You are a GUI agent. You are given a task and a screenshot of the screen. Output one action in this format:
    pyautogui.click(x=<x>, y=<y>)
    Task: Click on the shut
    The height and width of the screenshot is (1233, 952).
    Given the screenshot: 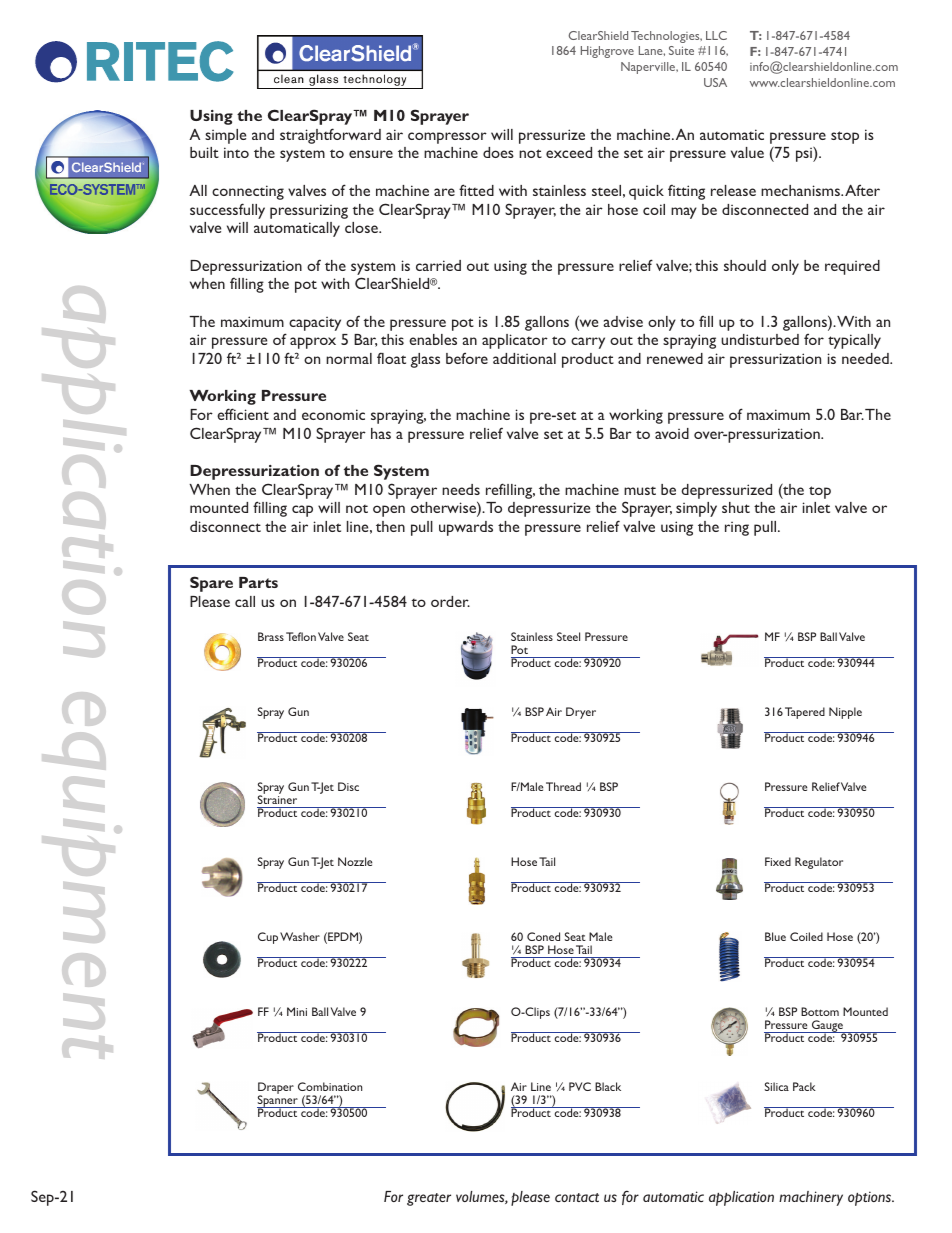 What is the action you would take?
    pyautogui.click(x=736, y=507)
